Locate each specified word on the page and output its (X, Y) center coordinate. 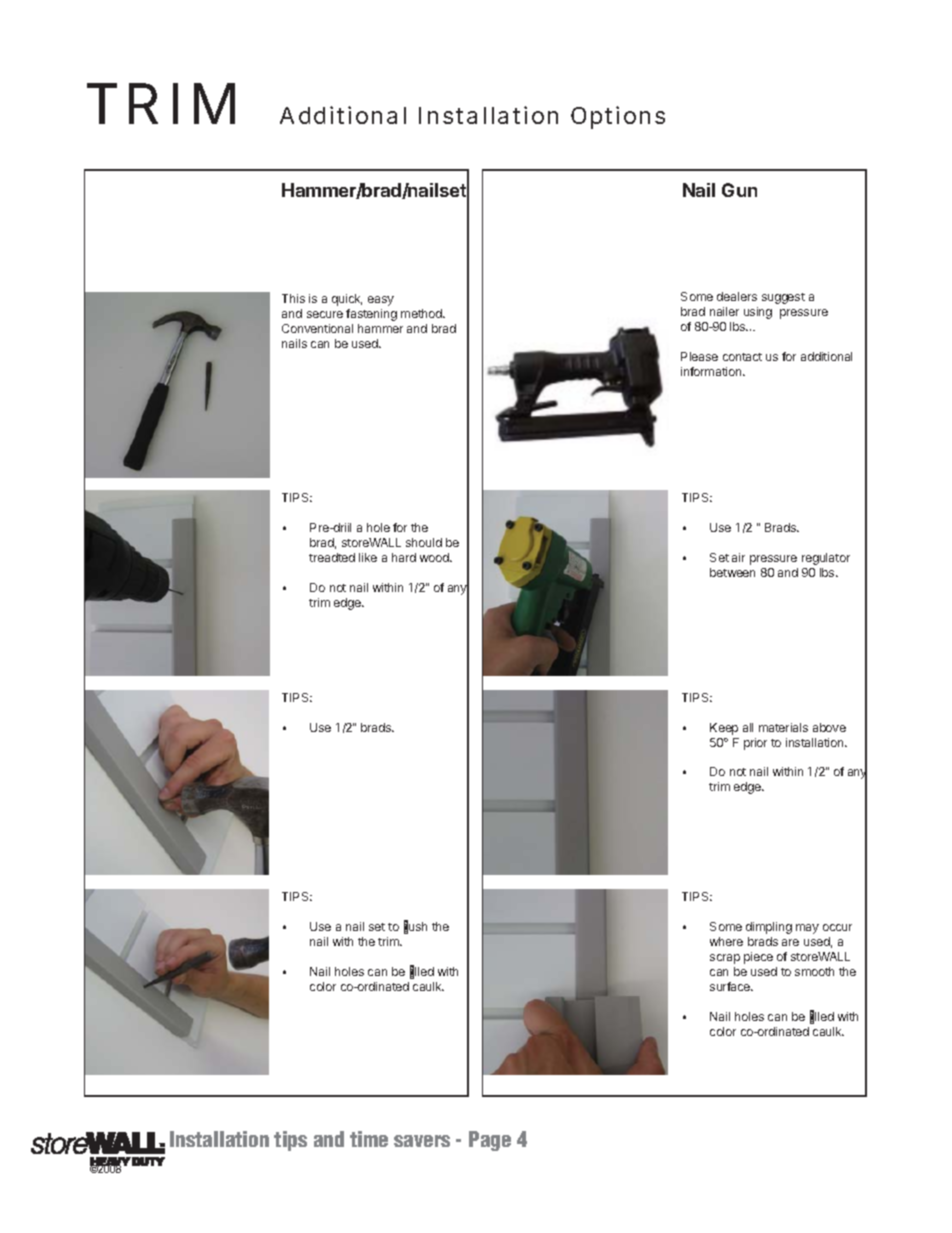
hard (404, 557)
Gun (739, 190)
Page (490, 1141)
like (368, 557)
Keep (724, 729)
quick (347, 300)
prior (755, 744)
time (369, 1139)
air (738, 557)
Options (618, 117)
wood (435, 557)
